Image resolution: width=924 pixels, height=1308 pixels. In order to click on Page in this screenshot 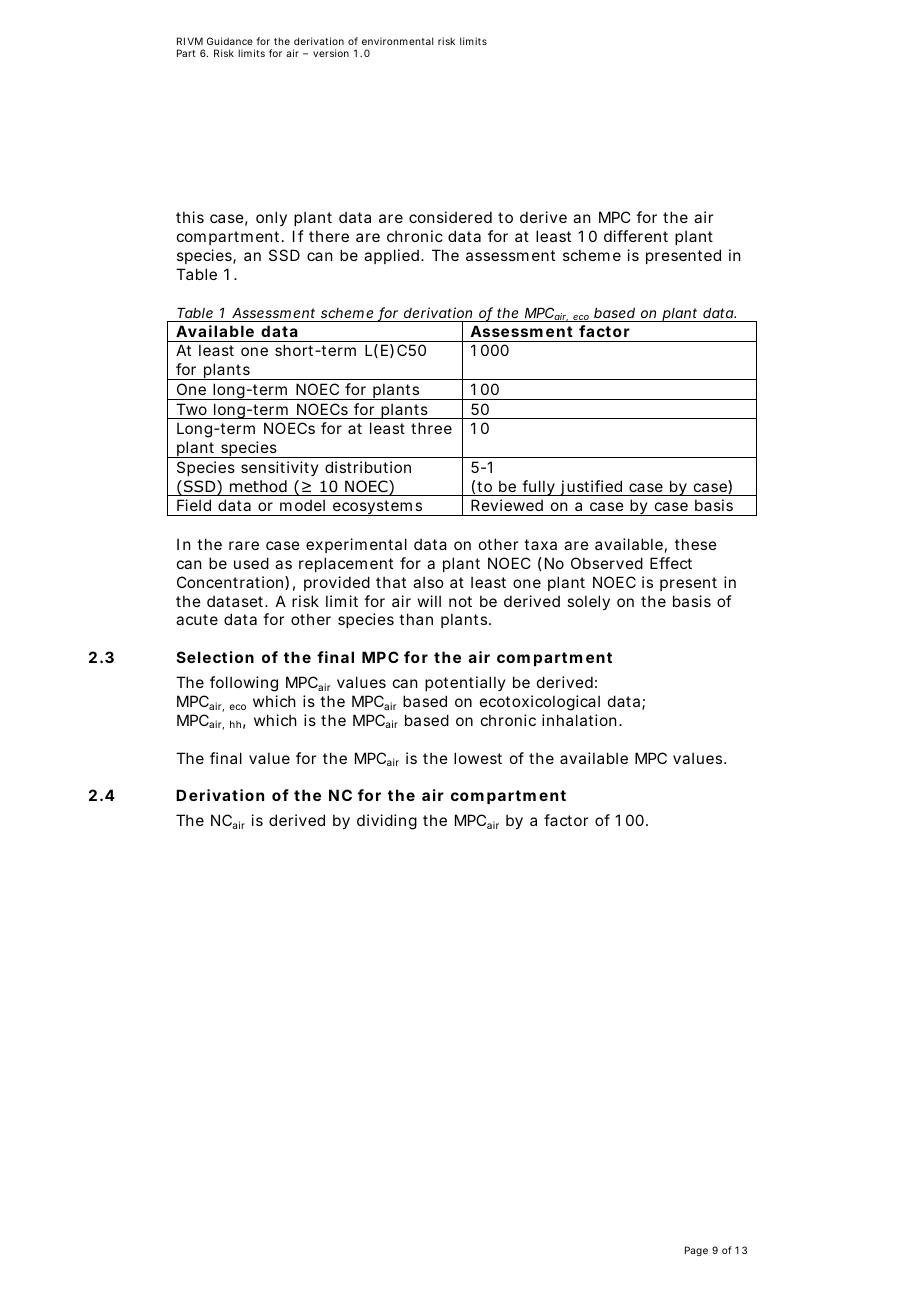, I will do `click(696, 1251)`.
